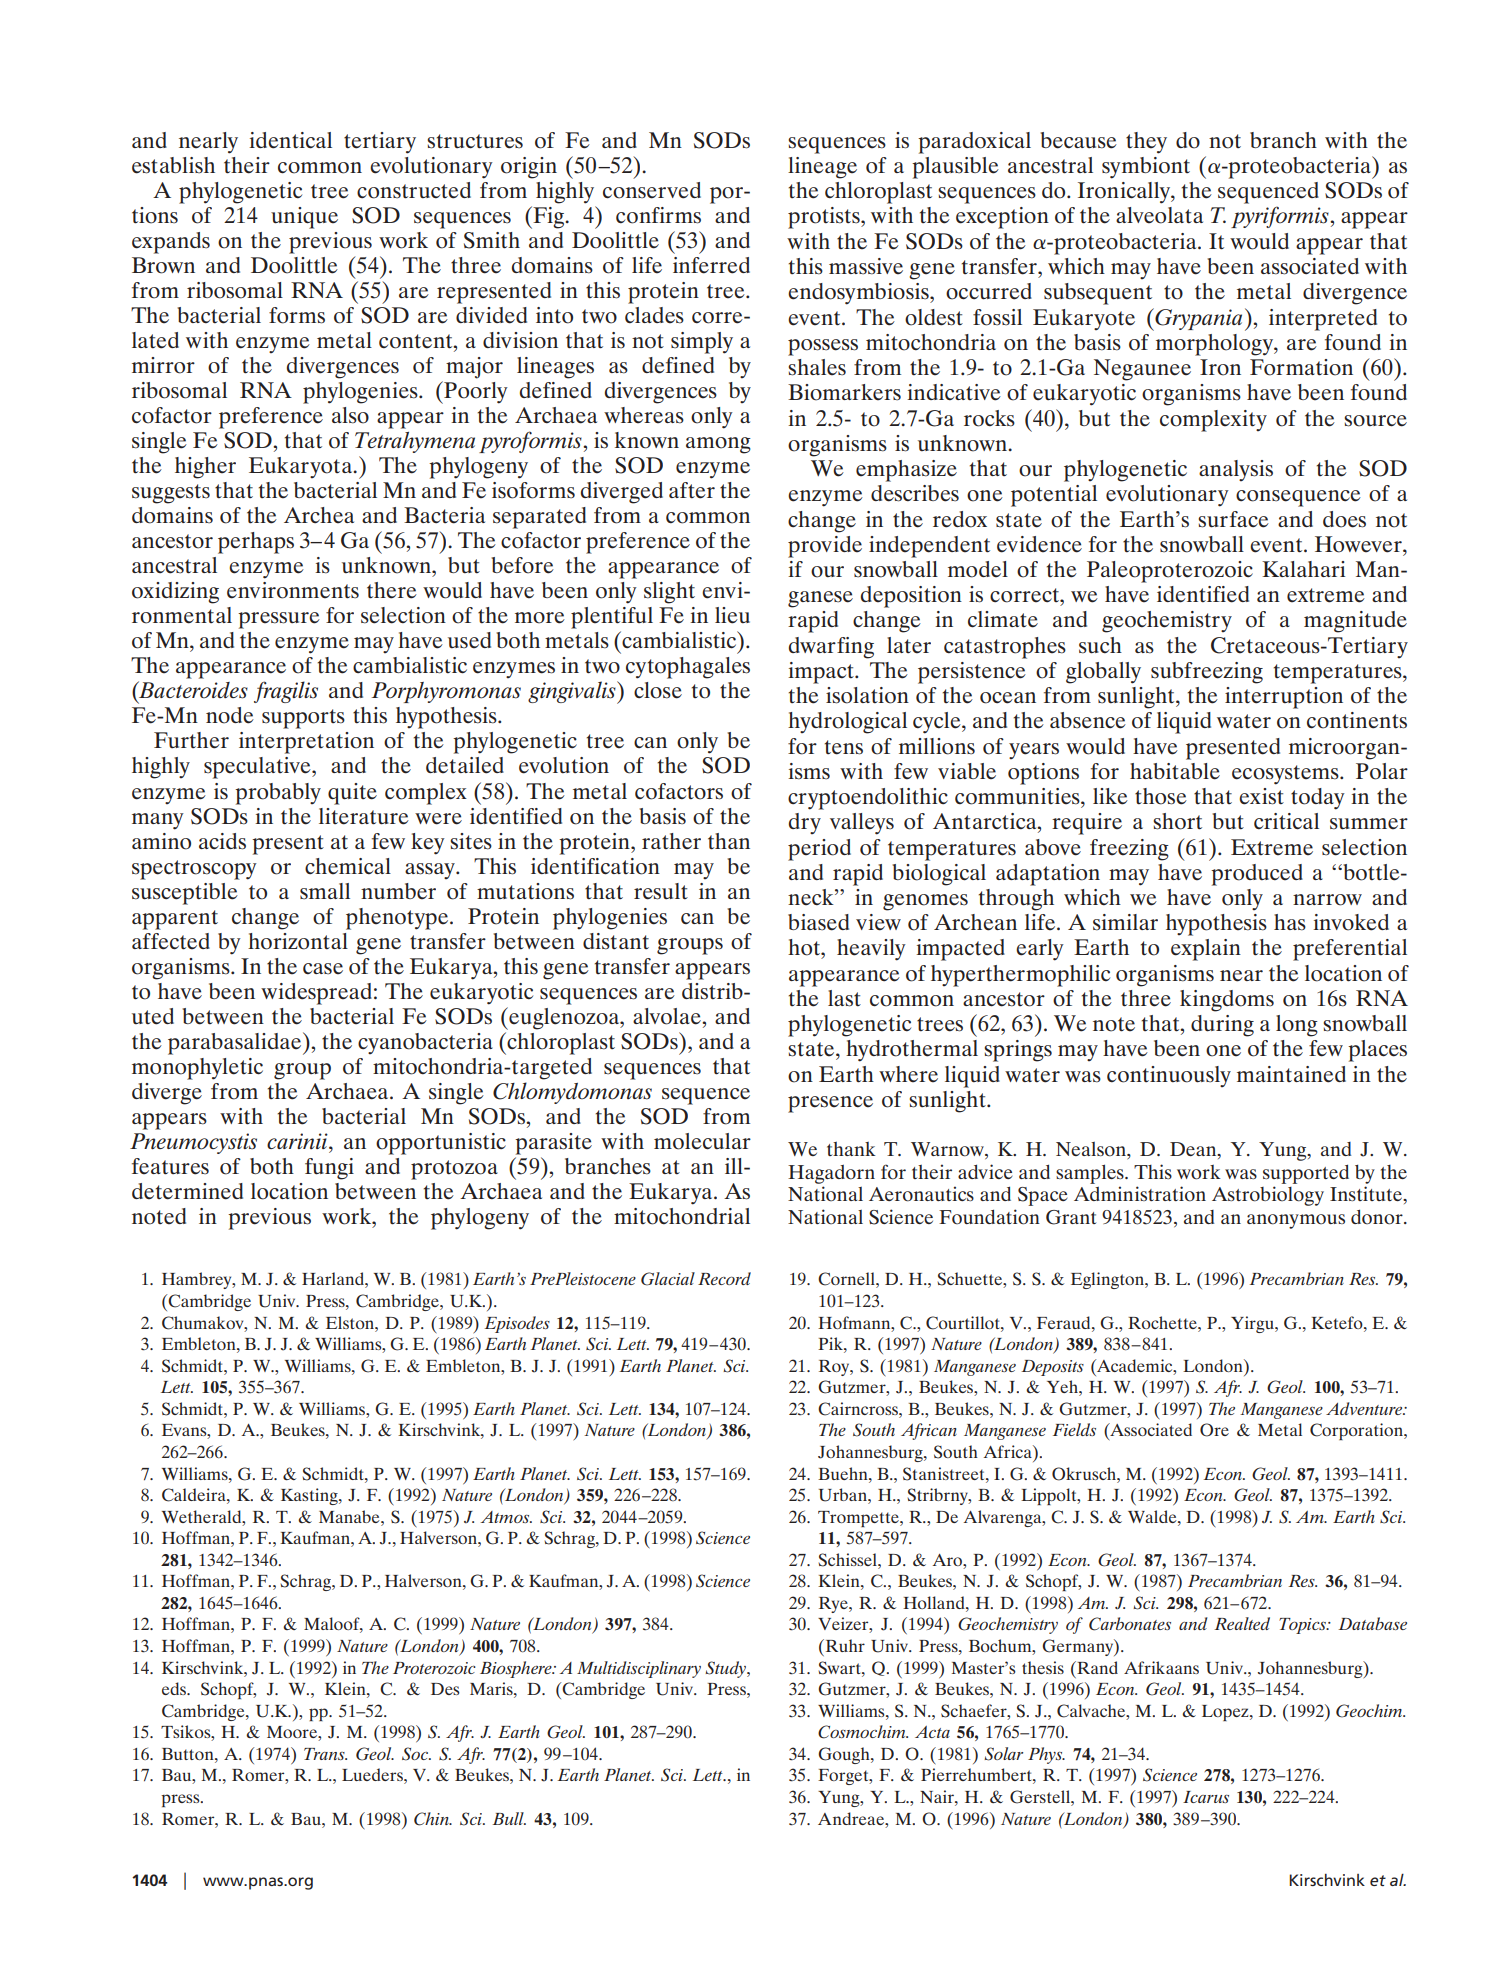  Describe the element at coordinates (323, 969) in the screenshot. I see `case` at that location.
